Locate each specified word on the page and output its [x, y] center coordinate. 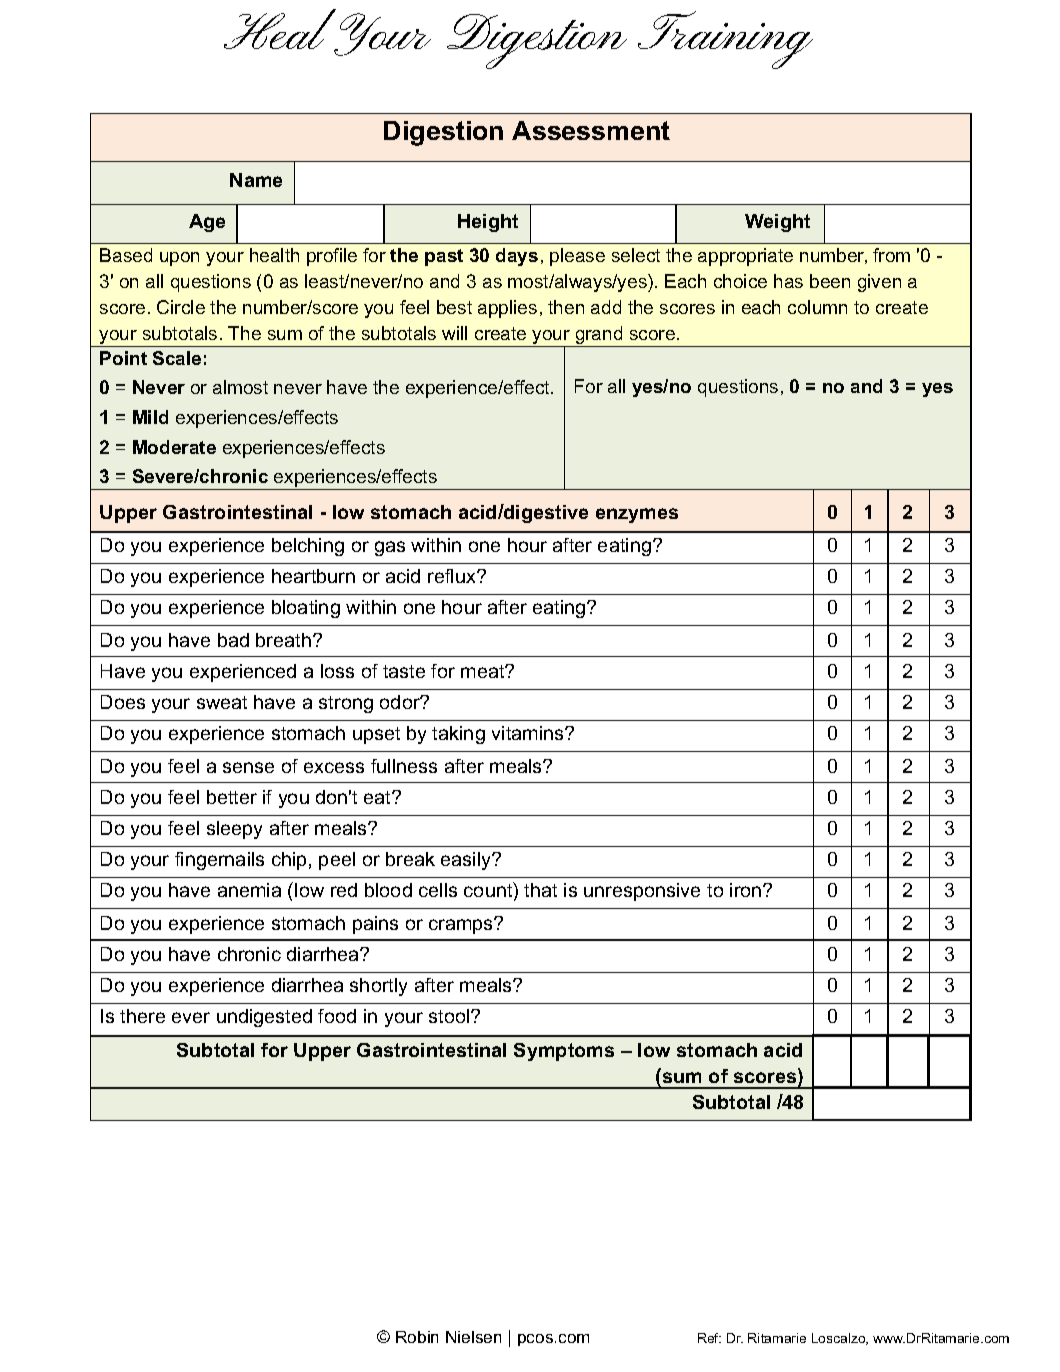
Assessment [591, 130]
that [540, 890]
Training [725, 40]
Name [256, 180]
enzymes [637, 515]
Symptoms [564, 1052]
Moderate [174, 447]
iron [747, 890]
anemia [249, 890]
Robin [417, 1337]
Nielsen [473, 1337]
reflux [453, 576]
